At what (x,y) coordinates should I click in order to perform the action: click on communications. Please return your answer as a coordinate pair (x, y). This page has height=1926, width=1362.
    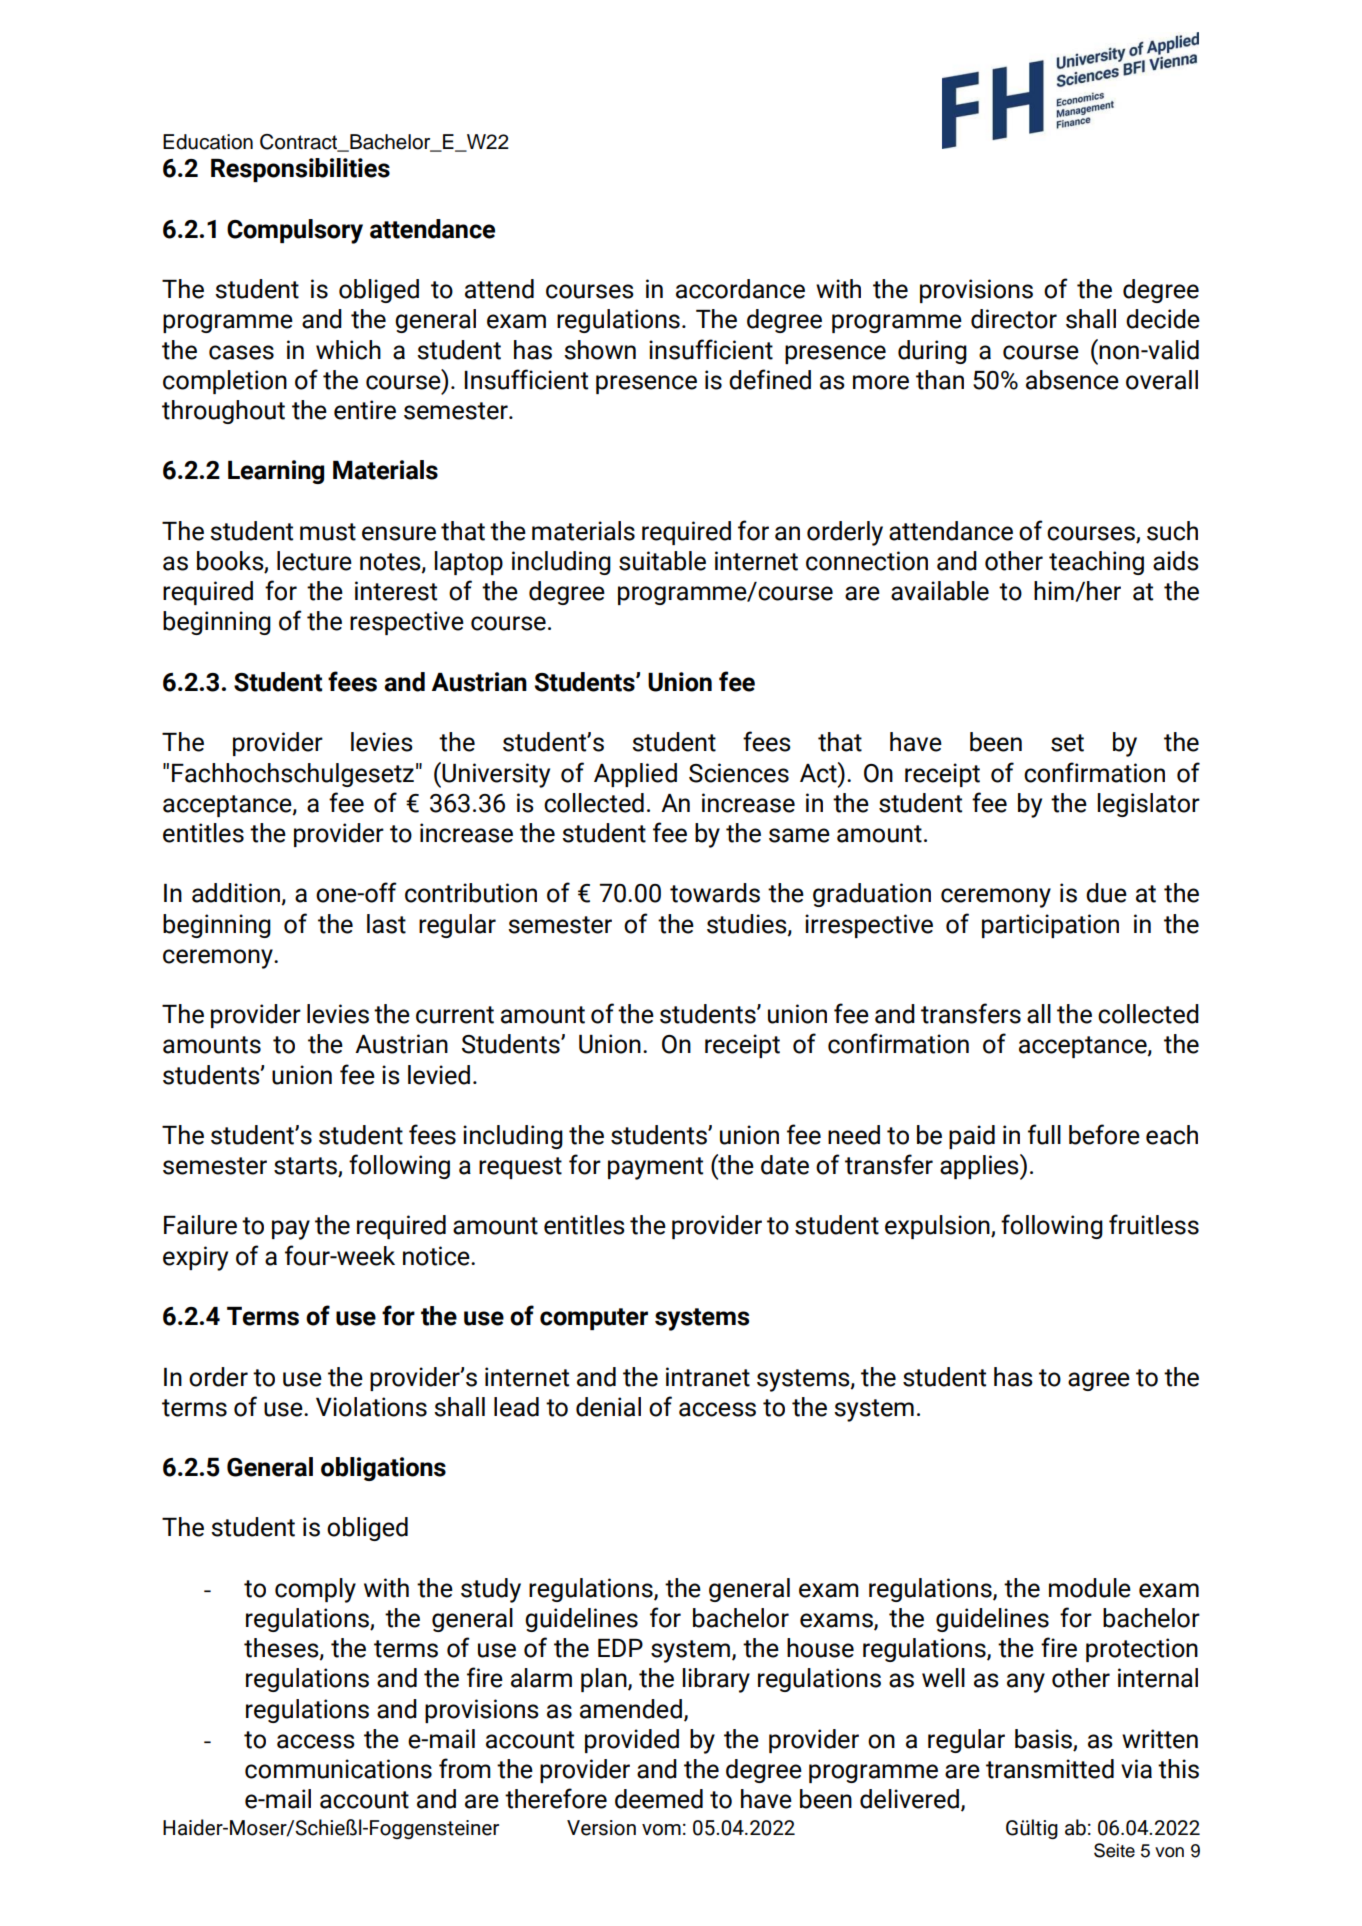
    Looking at the image, I should click on (338, 1769).
